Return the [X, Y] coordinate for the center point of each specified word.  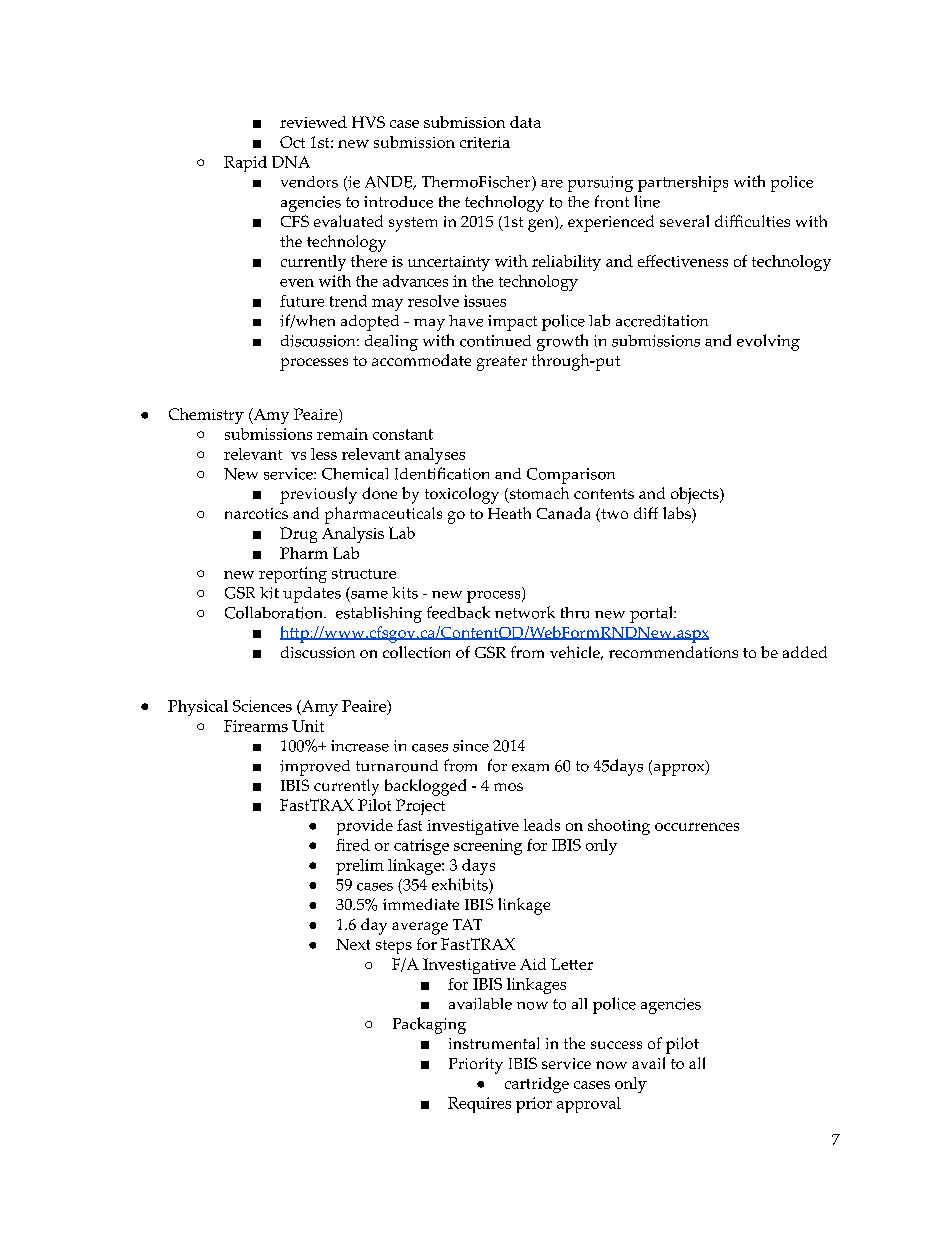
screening [488, 847]
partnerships [683, 184]
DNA [291, 162]
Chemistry [206, 416]
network [525, 612]
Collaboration [275, 612]
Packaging [429, 1025]
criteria [485, 142]
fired [353, 845]
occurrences [697, 827]
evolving [768, 342]
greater [502, 363]
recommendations [673, 652]
